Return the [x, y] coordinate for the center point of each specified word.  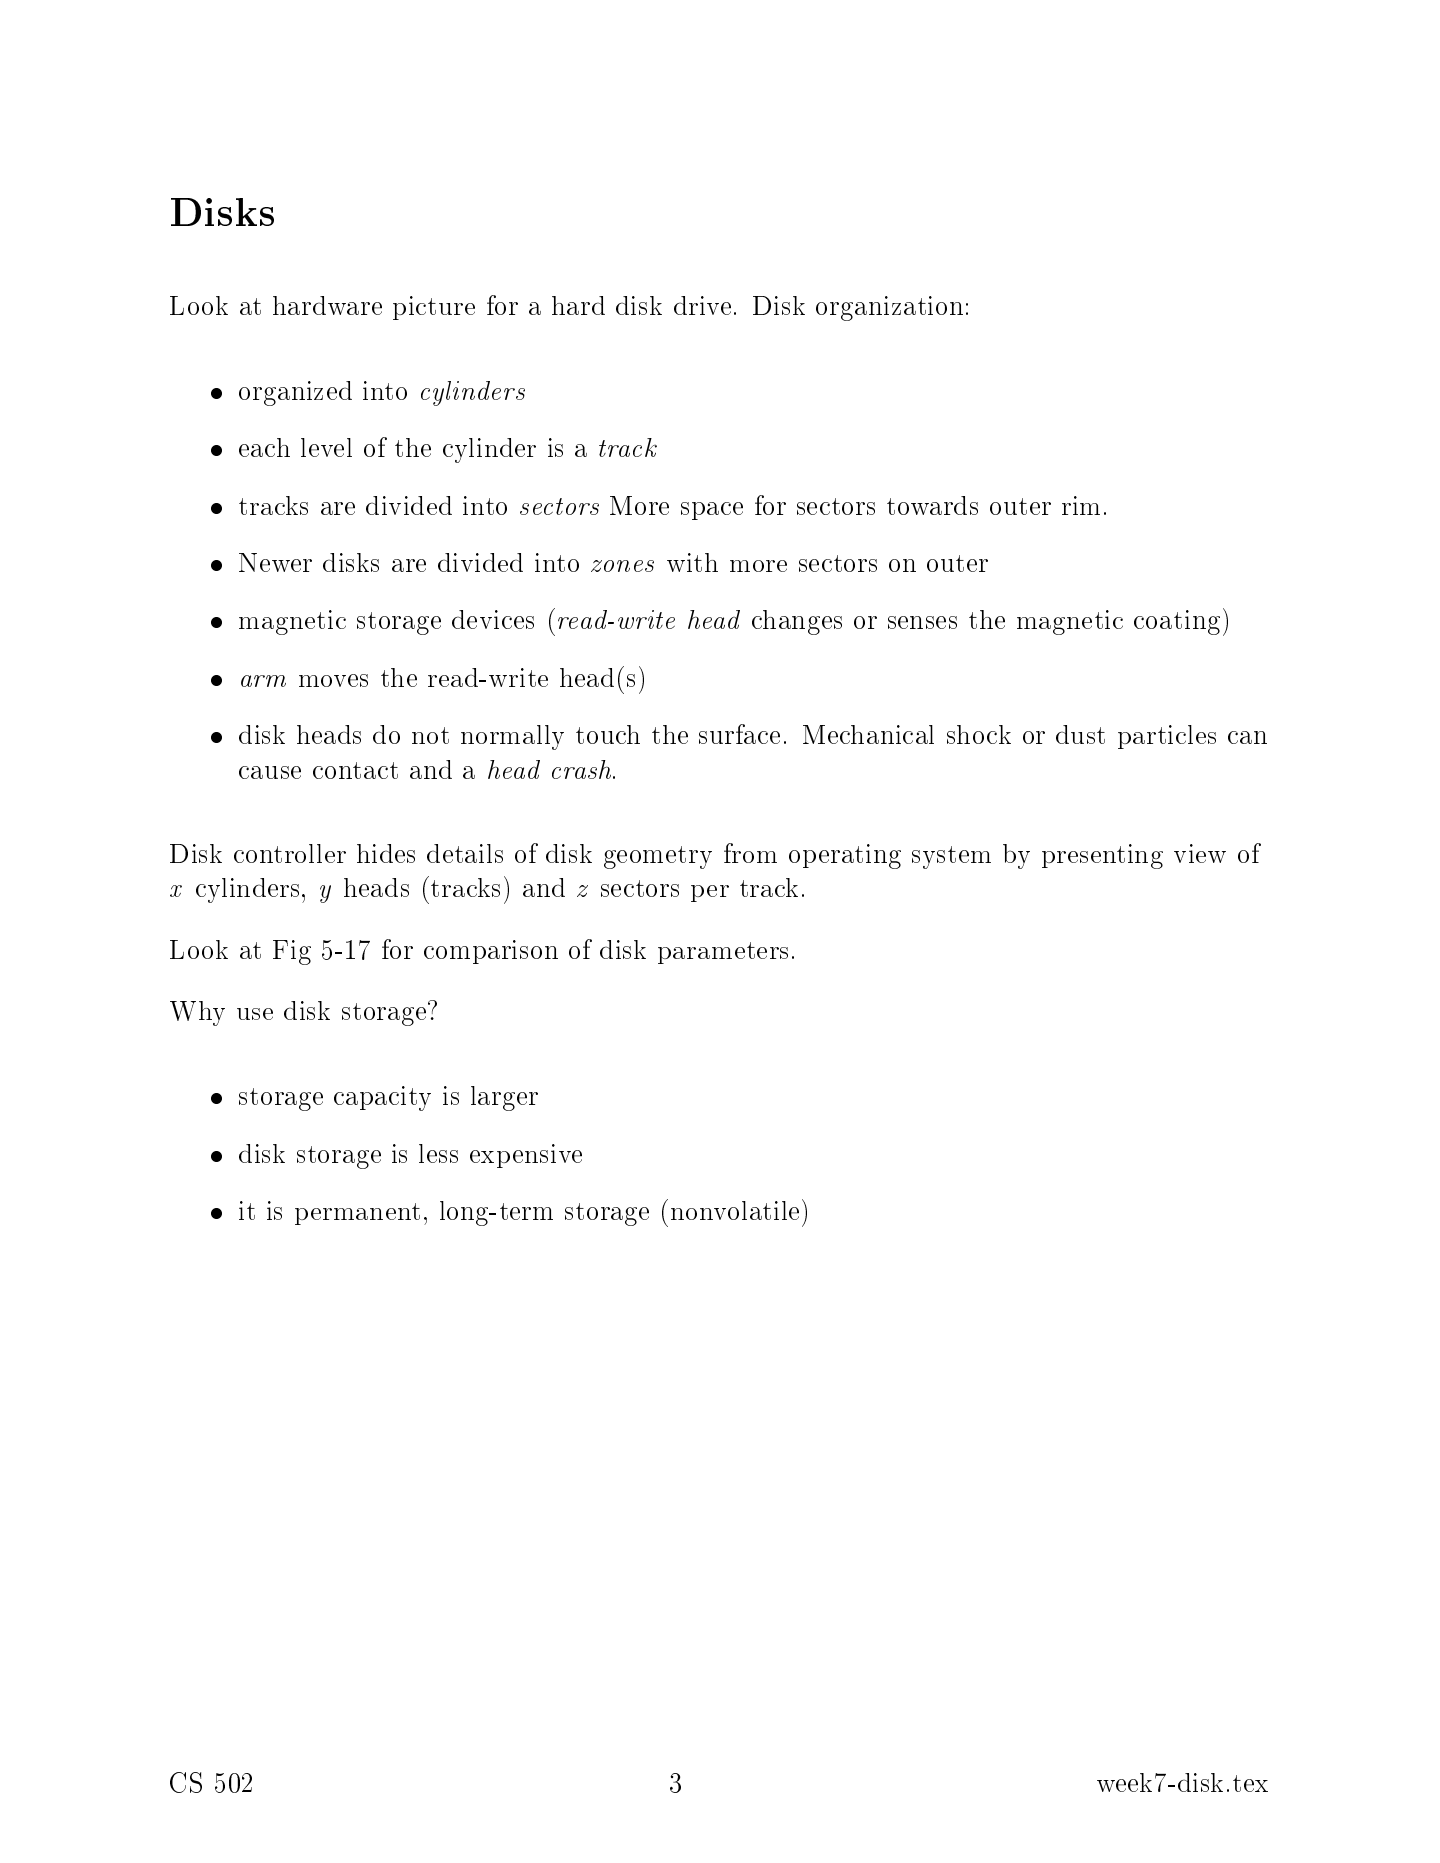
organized [295, 393]
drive [702, 305]
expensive [526, 1156]
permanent [357, 1214]
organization [889, 308]
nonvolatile [735, 1210]
